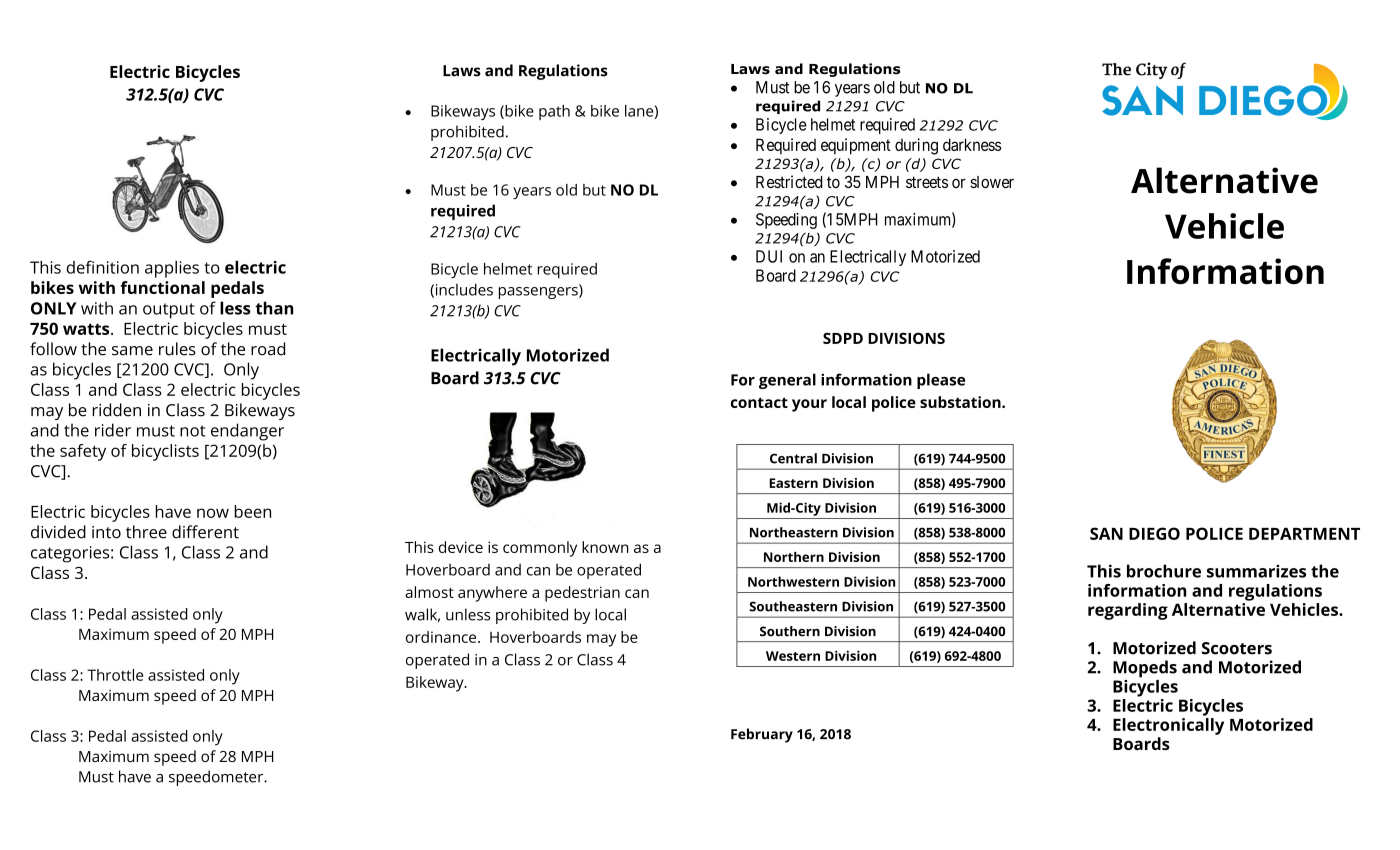 This screenshot has width=1400, height=850. Describe the element at coordinates (762, 735) in the screenshot. I see `February` at that location.
